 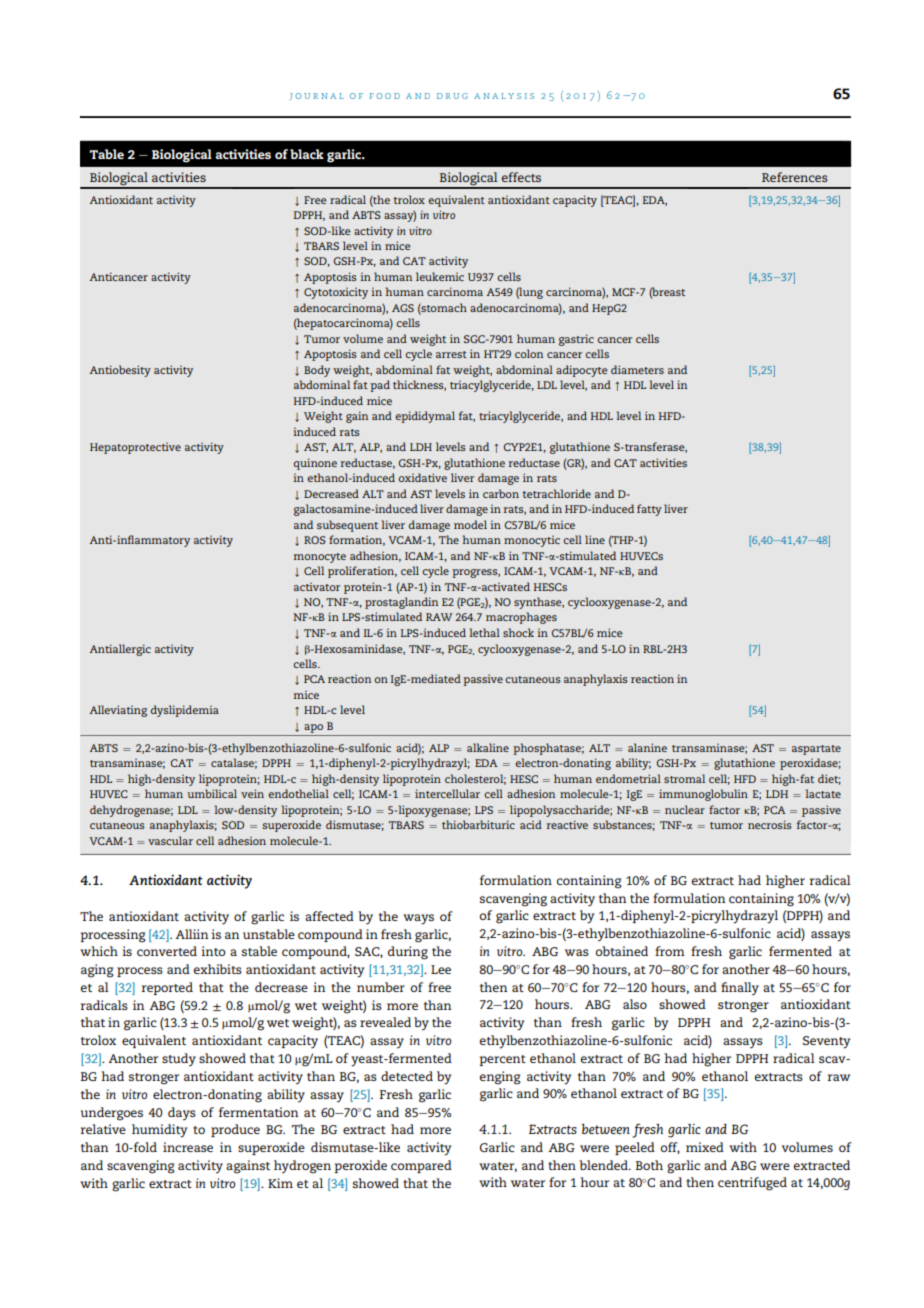 What do you see at coordinates (705, 1147) in the screenshot?
I see `mixed` at bounding box center [705, 1147].
